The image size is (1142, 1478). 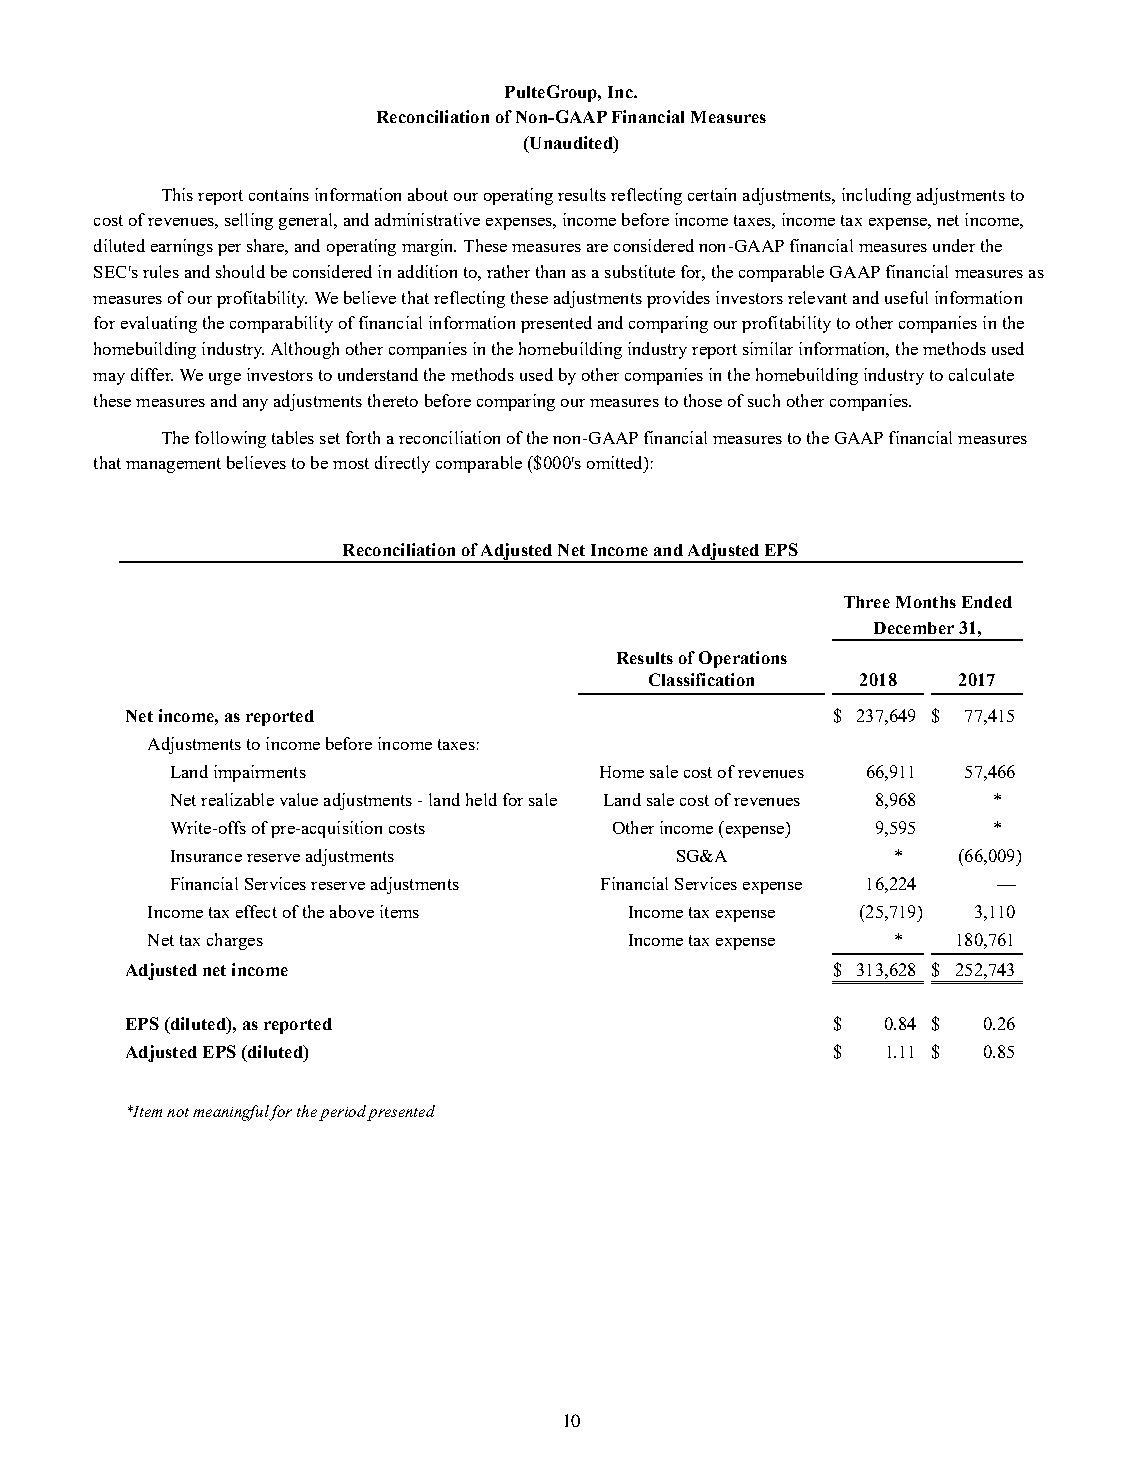 I want to click on realizable, so click(x=237, y=799).
